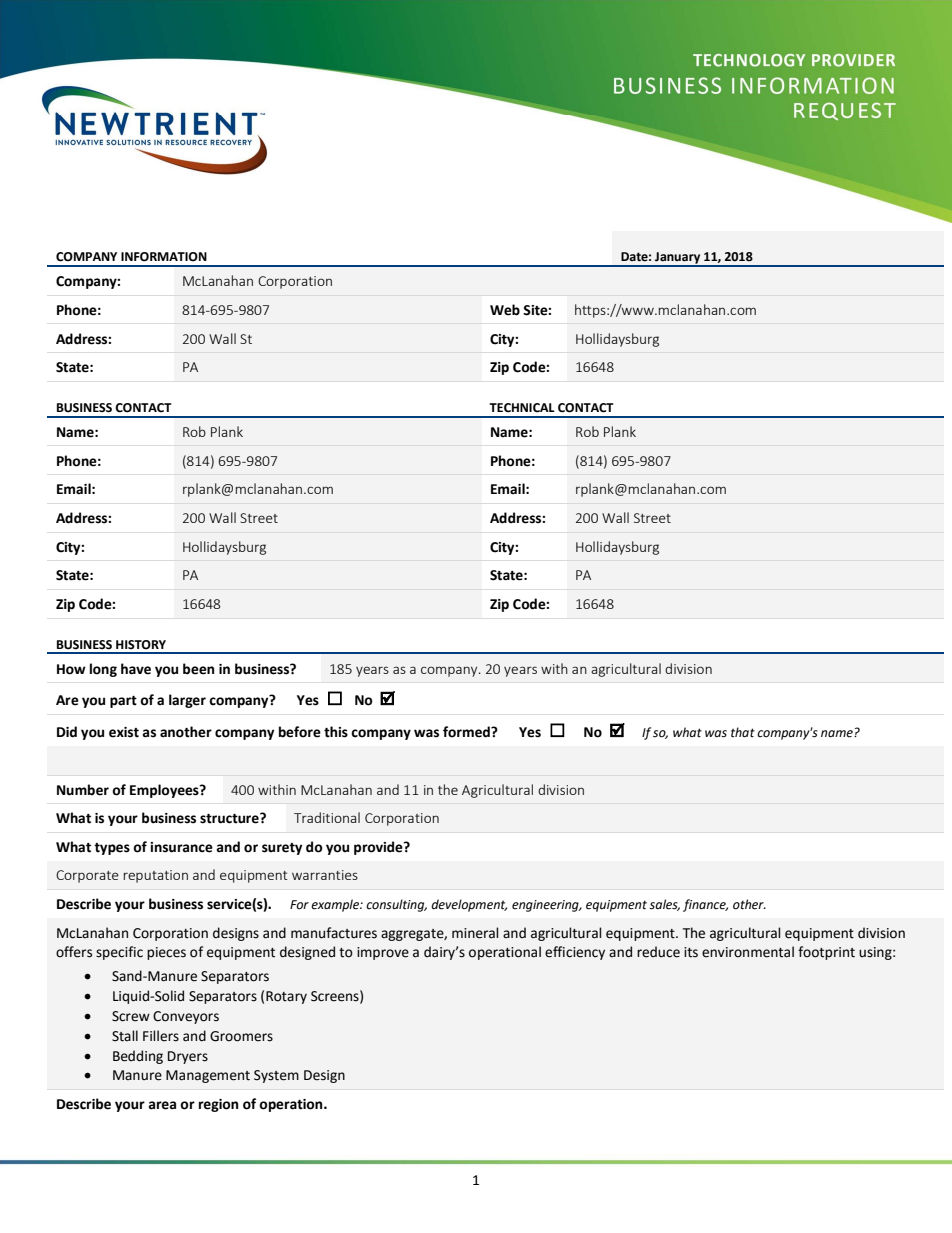 The width and height of the screenshot is (952, 1233). What do you see at coordinates (162, 1105) in the screenshot?
I see `area` at bounding box center [162, 1105].
